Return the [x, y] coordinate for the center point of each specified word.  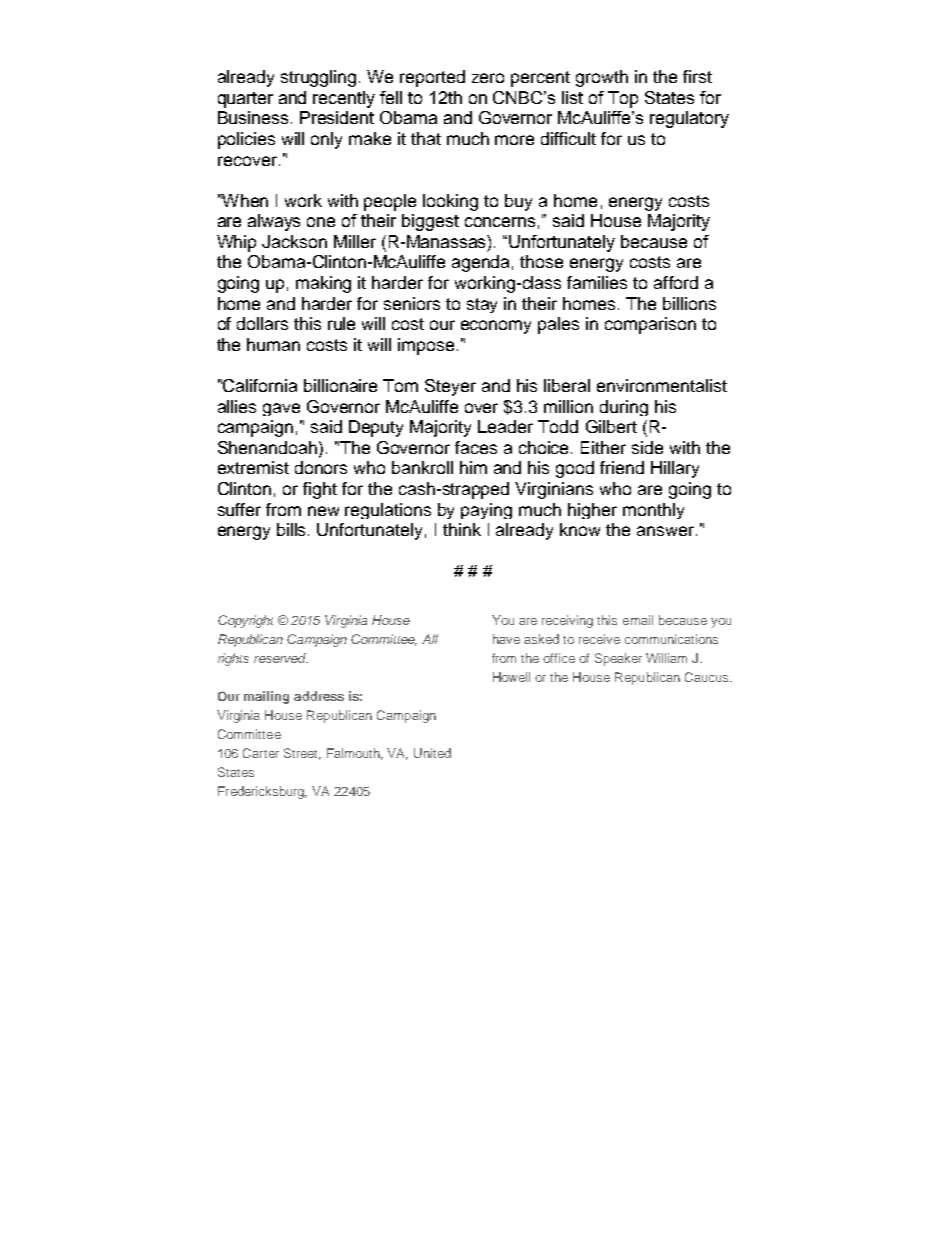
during [624, 408]
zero [488, 78]
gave [281, 409]
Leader [505, 426]
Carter [261, 753]
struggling [320, 78]
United [432, 753]
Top [623, 99]
